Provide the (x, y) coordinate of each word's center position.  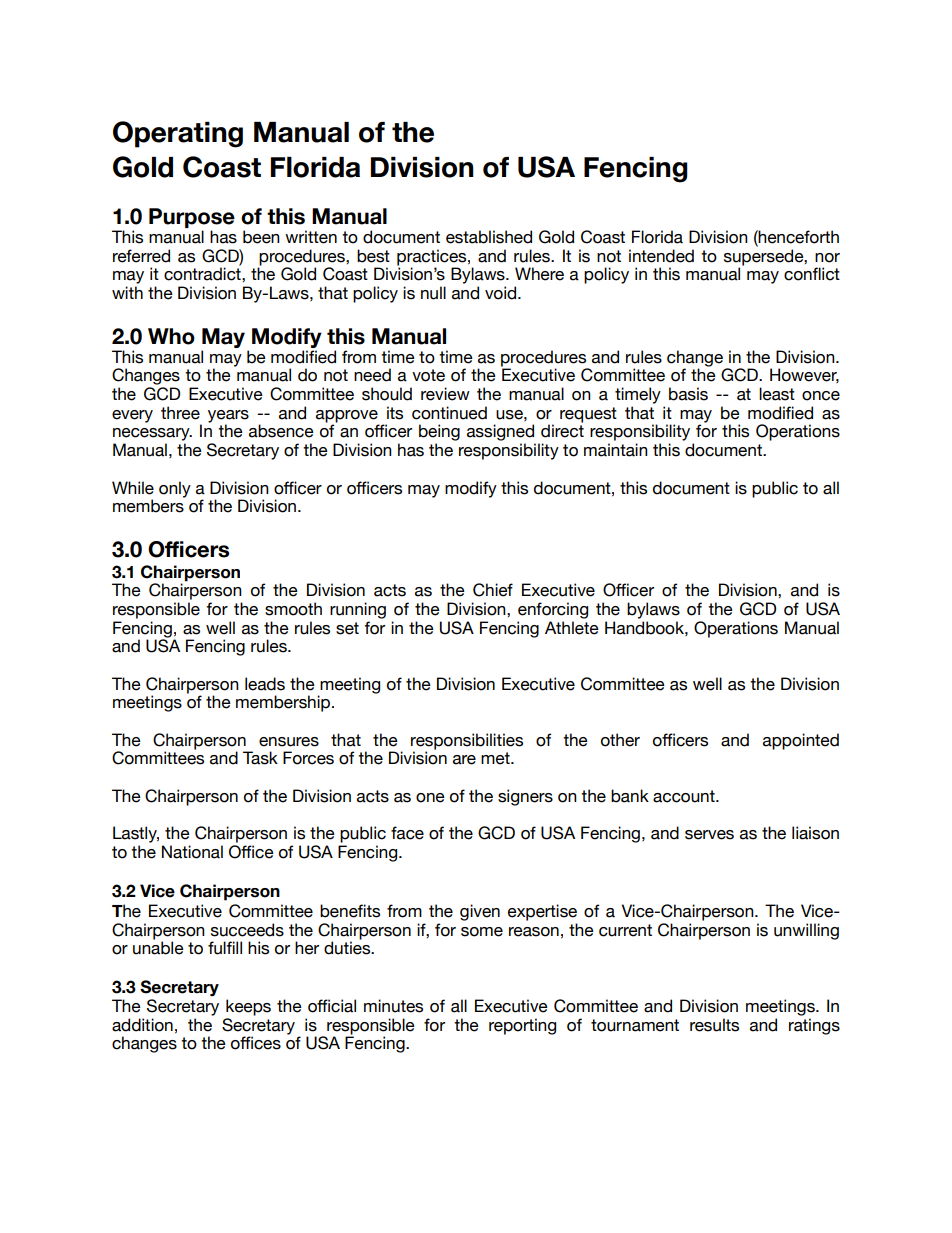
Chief (493, 590)
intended (661, 256)
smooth (293, 609)
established (489, 237)
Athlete (572, 628)
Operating (178, 134)
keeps (248, 1007)
